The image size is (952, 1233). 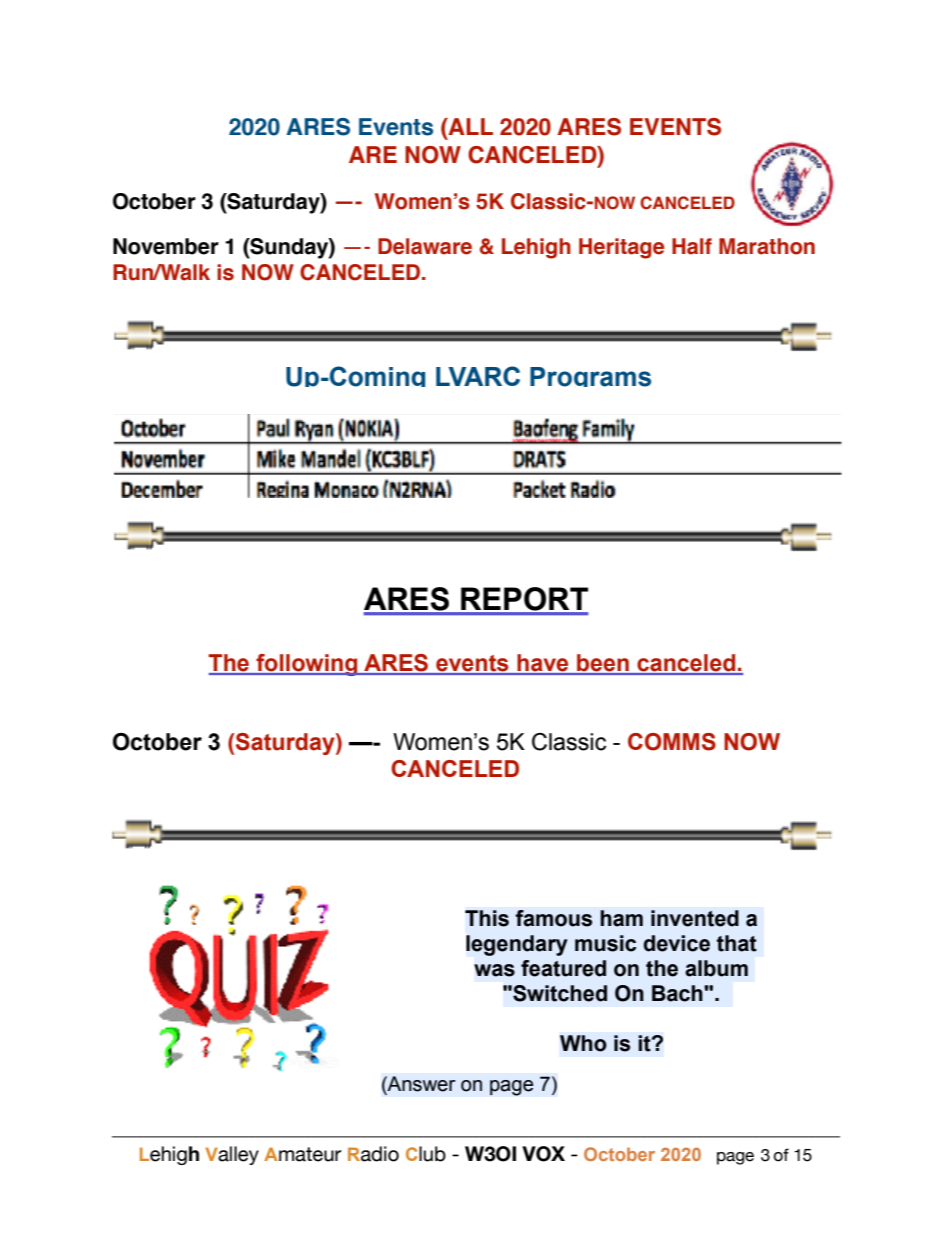 What do you see at coordinates (553, 918) in the screenshot?
I see `famous` at bounding box center [553, 918].
